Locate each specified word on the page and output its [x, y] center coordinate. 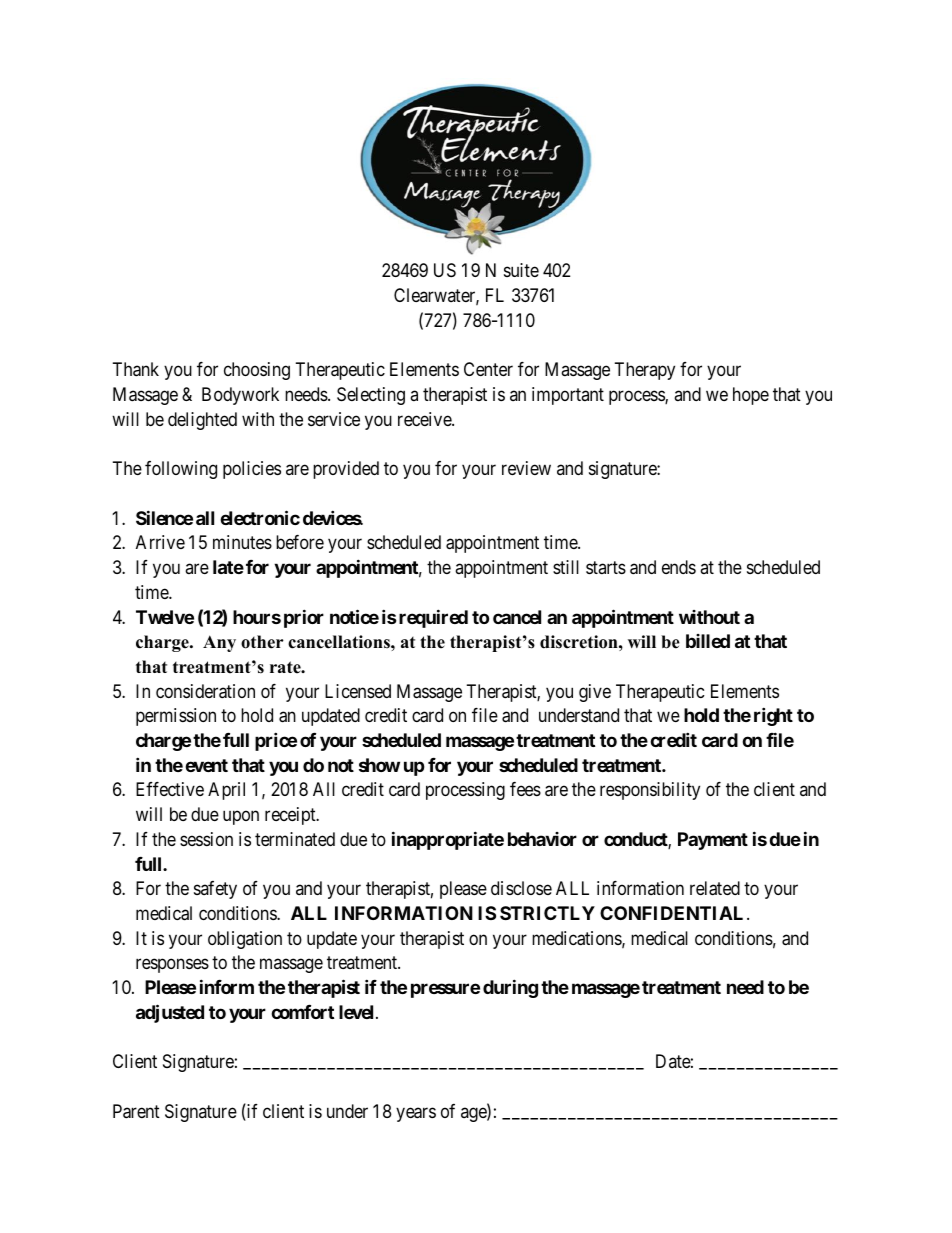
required [433, 618]
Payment [713, 841]
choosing [257, 371]
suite [521, 270]
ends [679, 567]
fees [525, 789]
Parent [136, 1111]
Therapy [645, 371]
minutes [242, 542]
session [206, 839]
